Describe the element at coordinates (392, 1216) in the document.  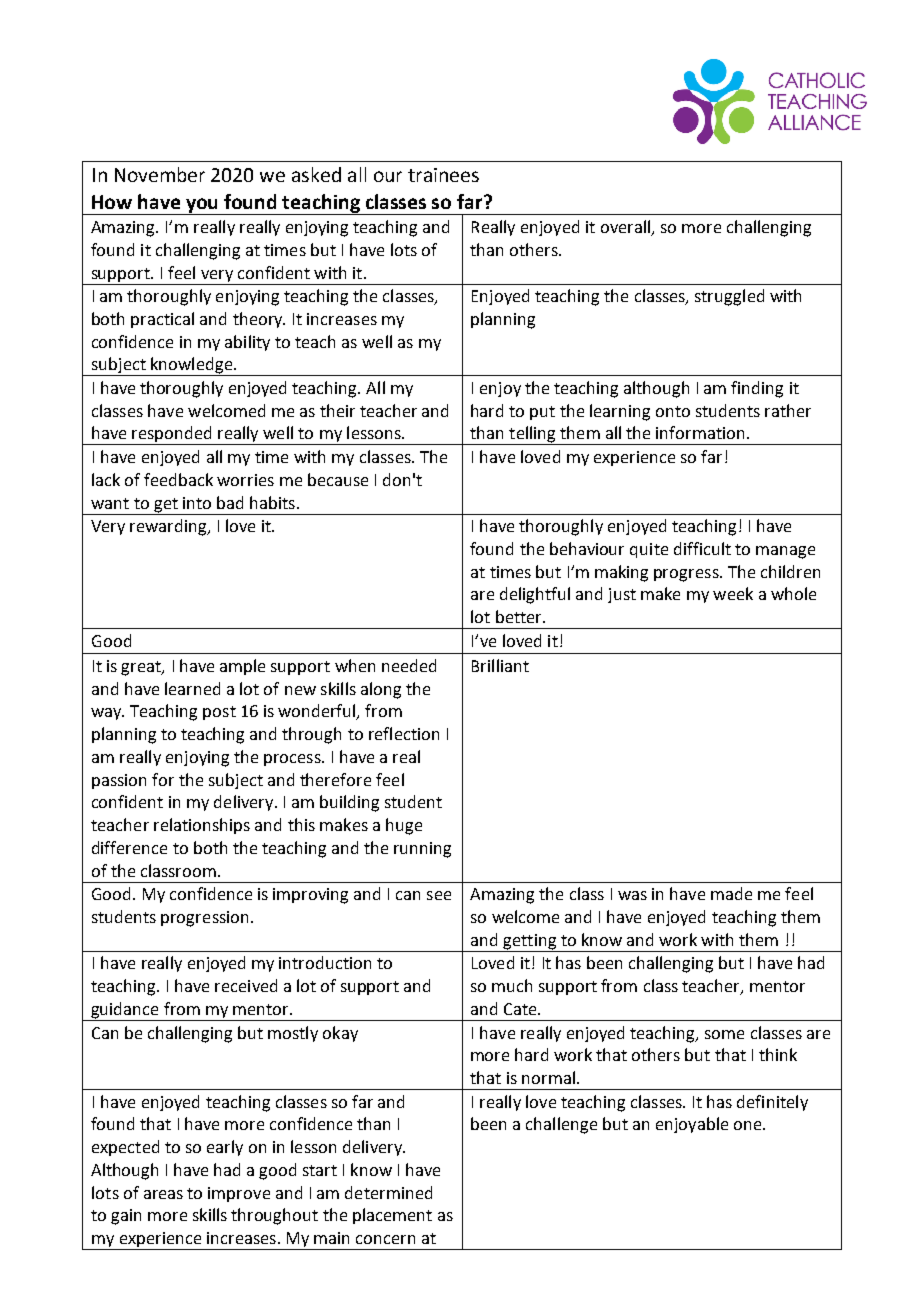
I see `placement` at that location.
